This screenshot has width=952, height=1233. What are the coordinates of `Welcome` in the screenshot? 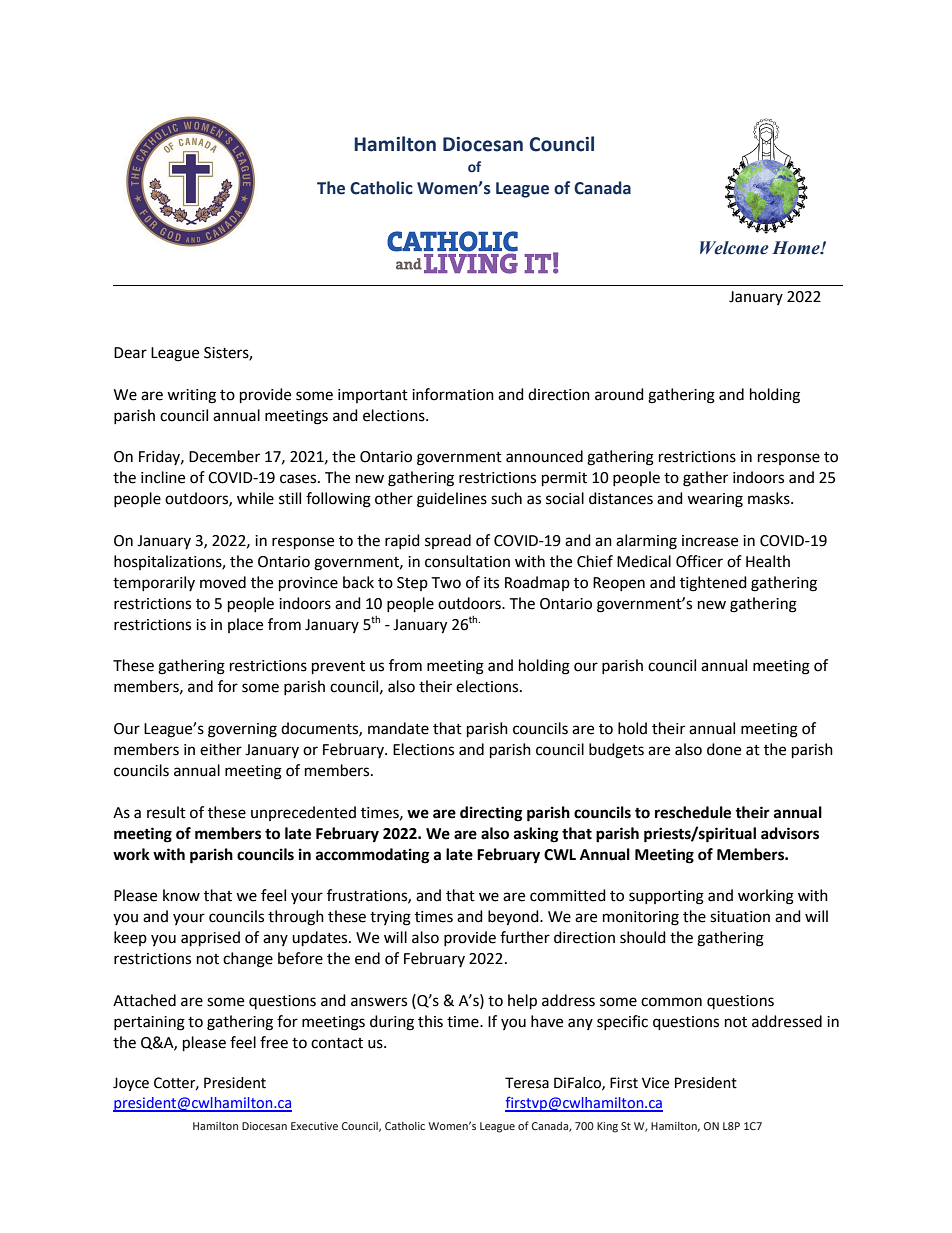 It's located at (734, 248).
